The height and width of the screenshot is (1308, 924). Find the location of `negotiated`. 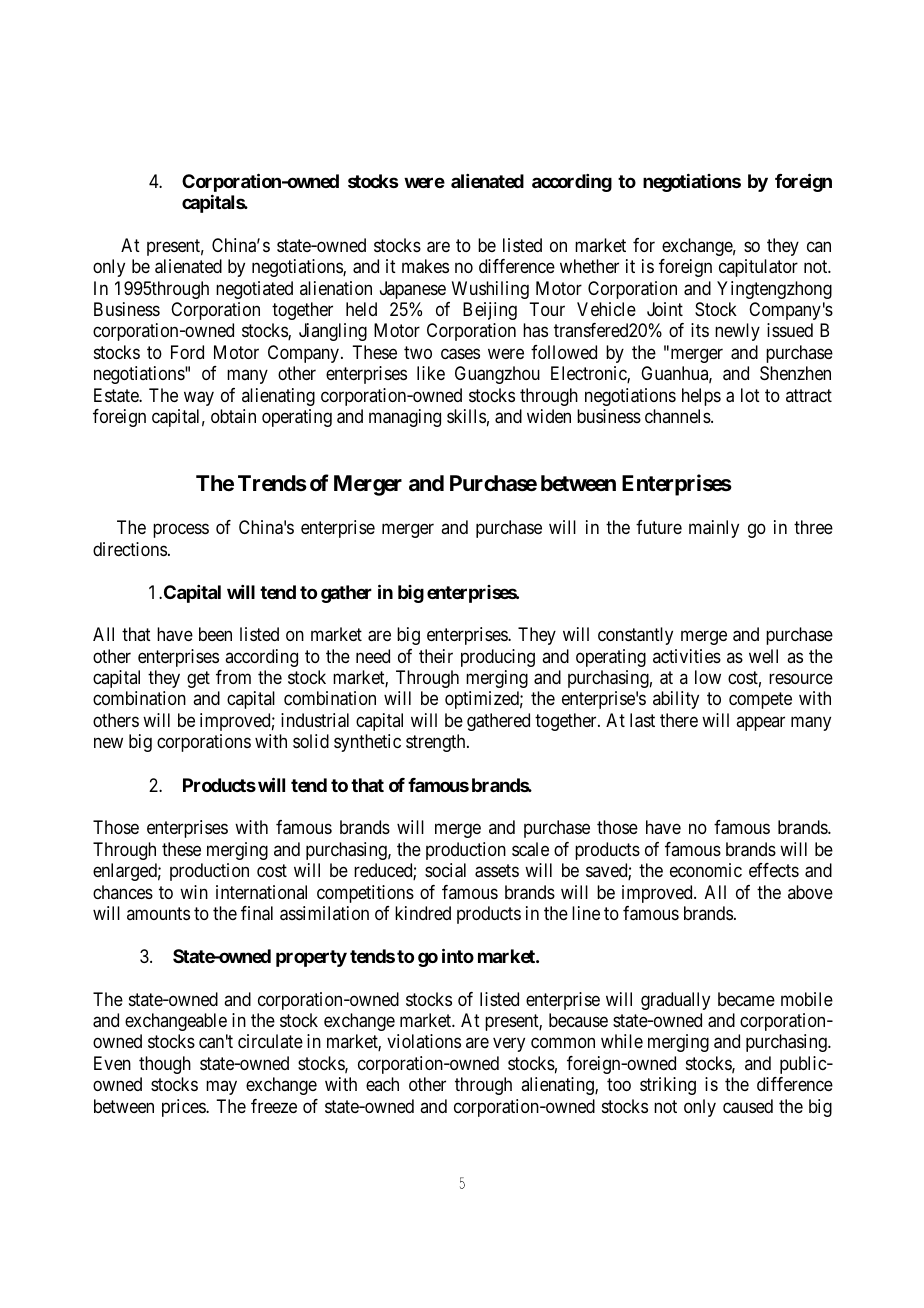

negotiated is located at coordinates (254, 290).
